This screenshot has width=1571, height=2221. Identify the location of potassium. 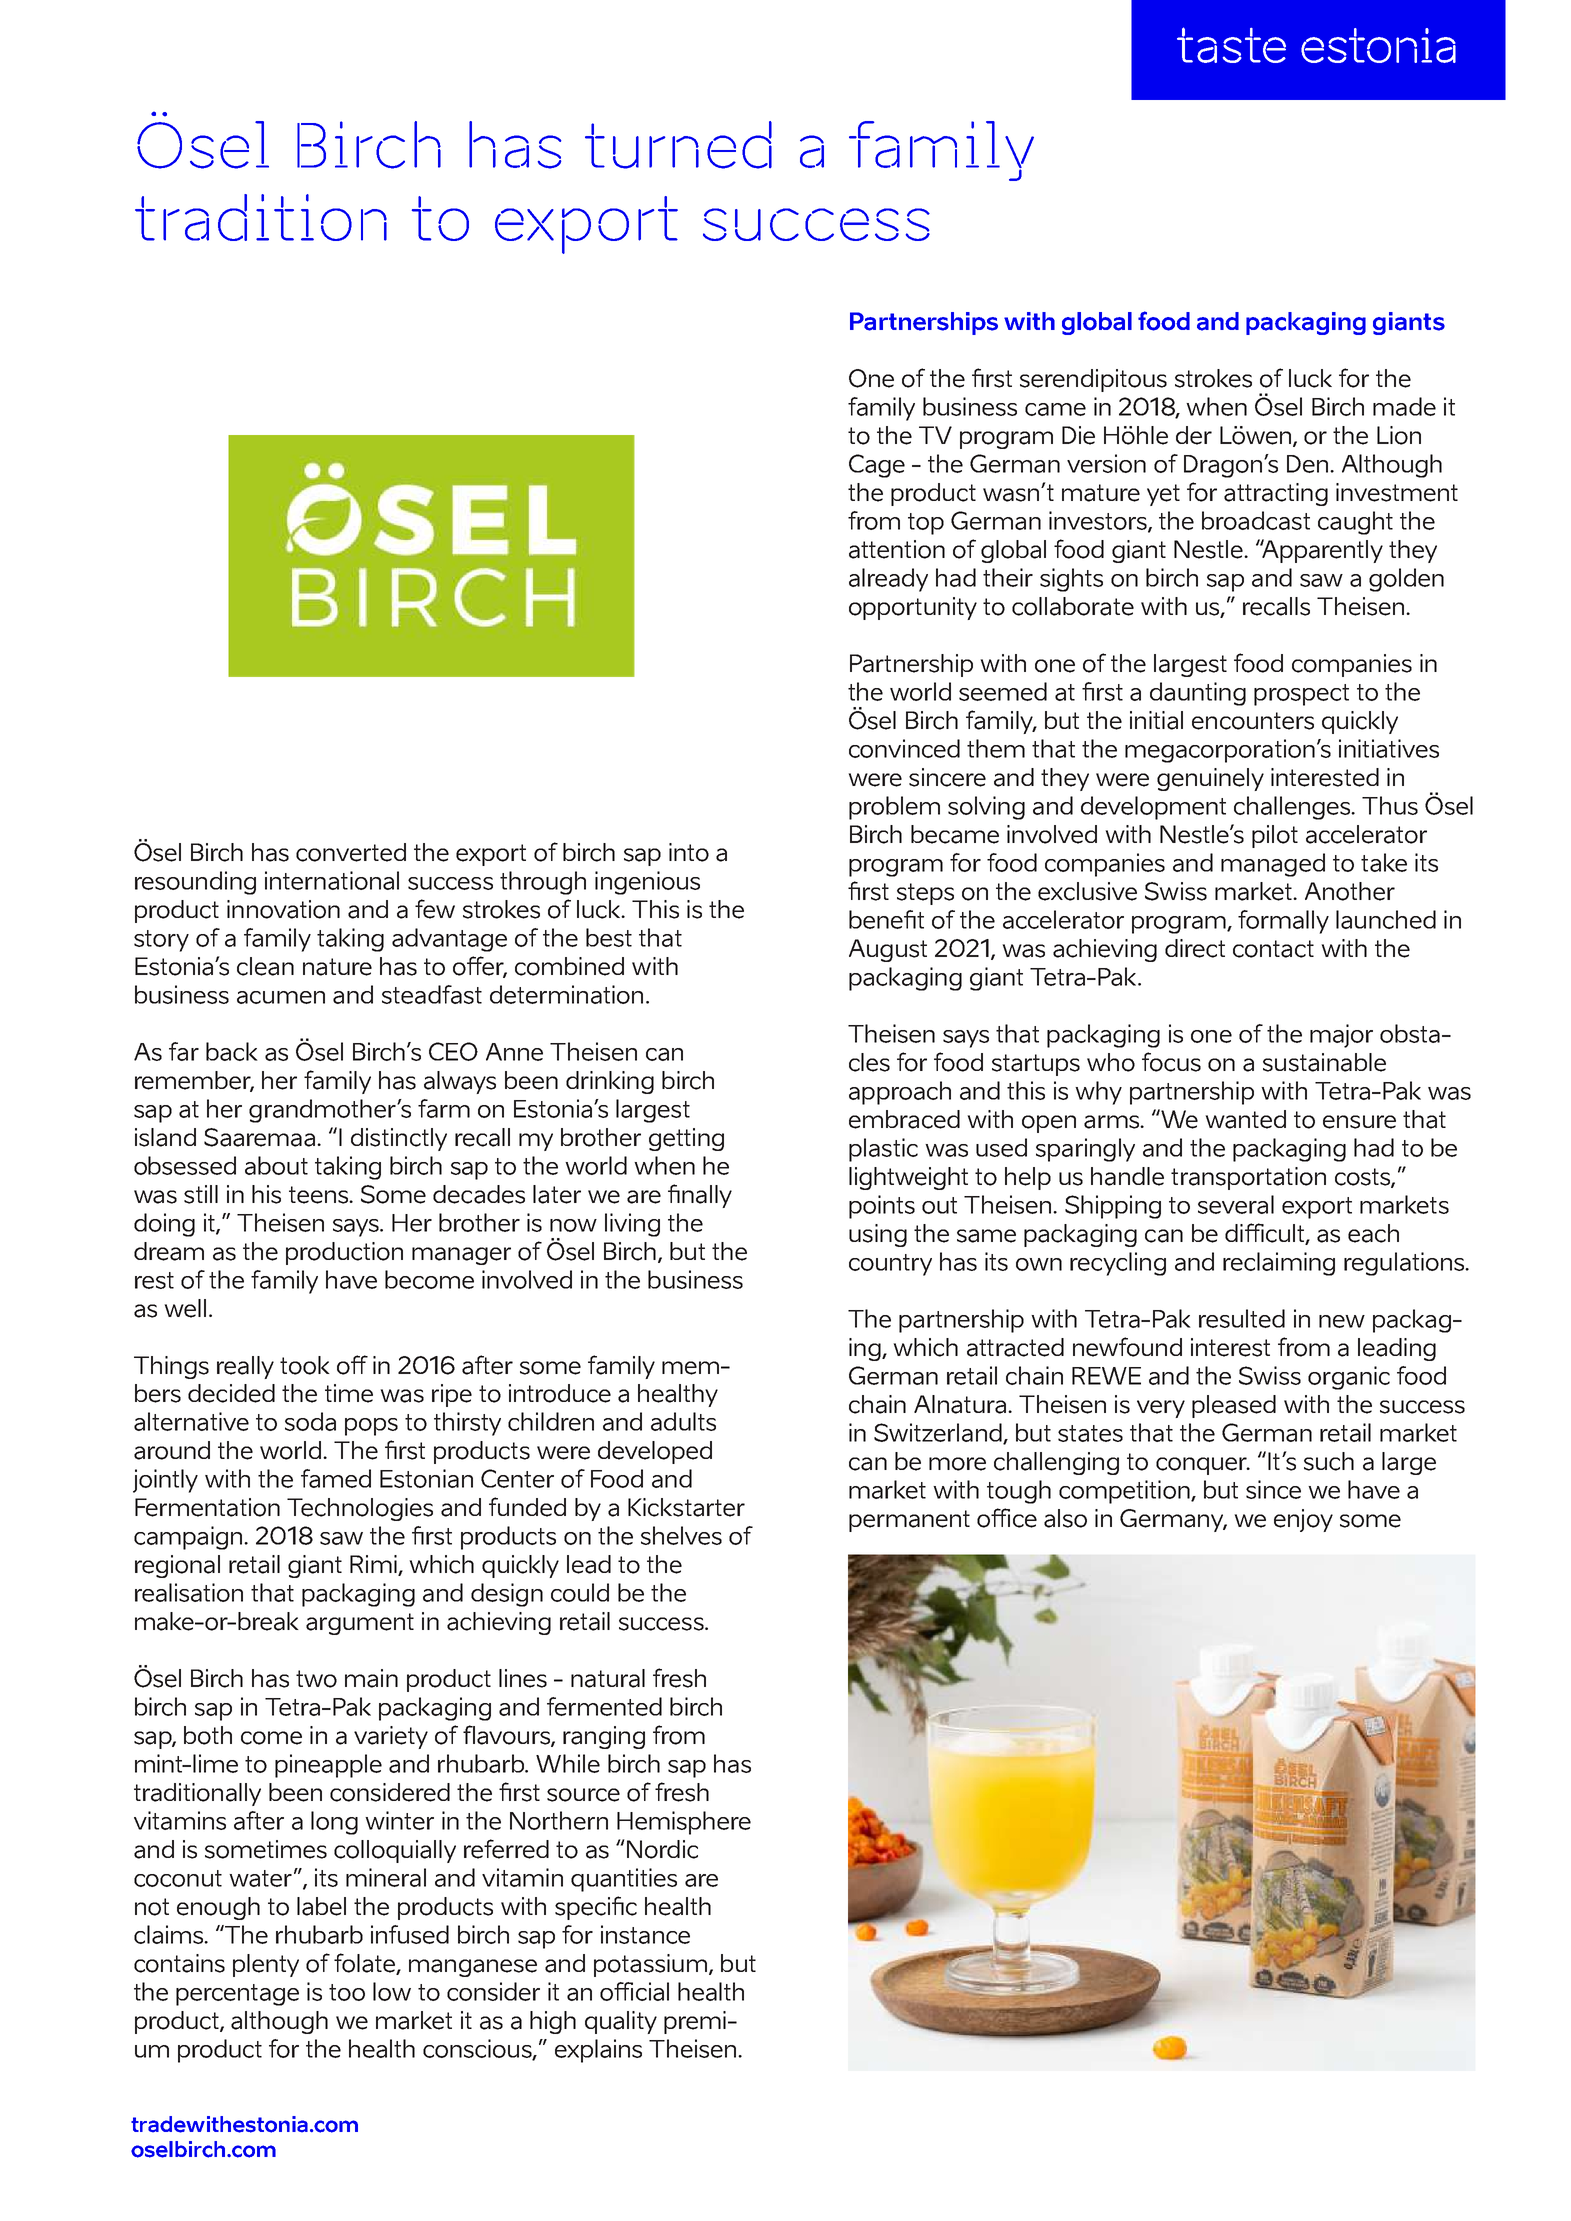
(650, 1965).
